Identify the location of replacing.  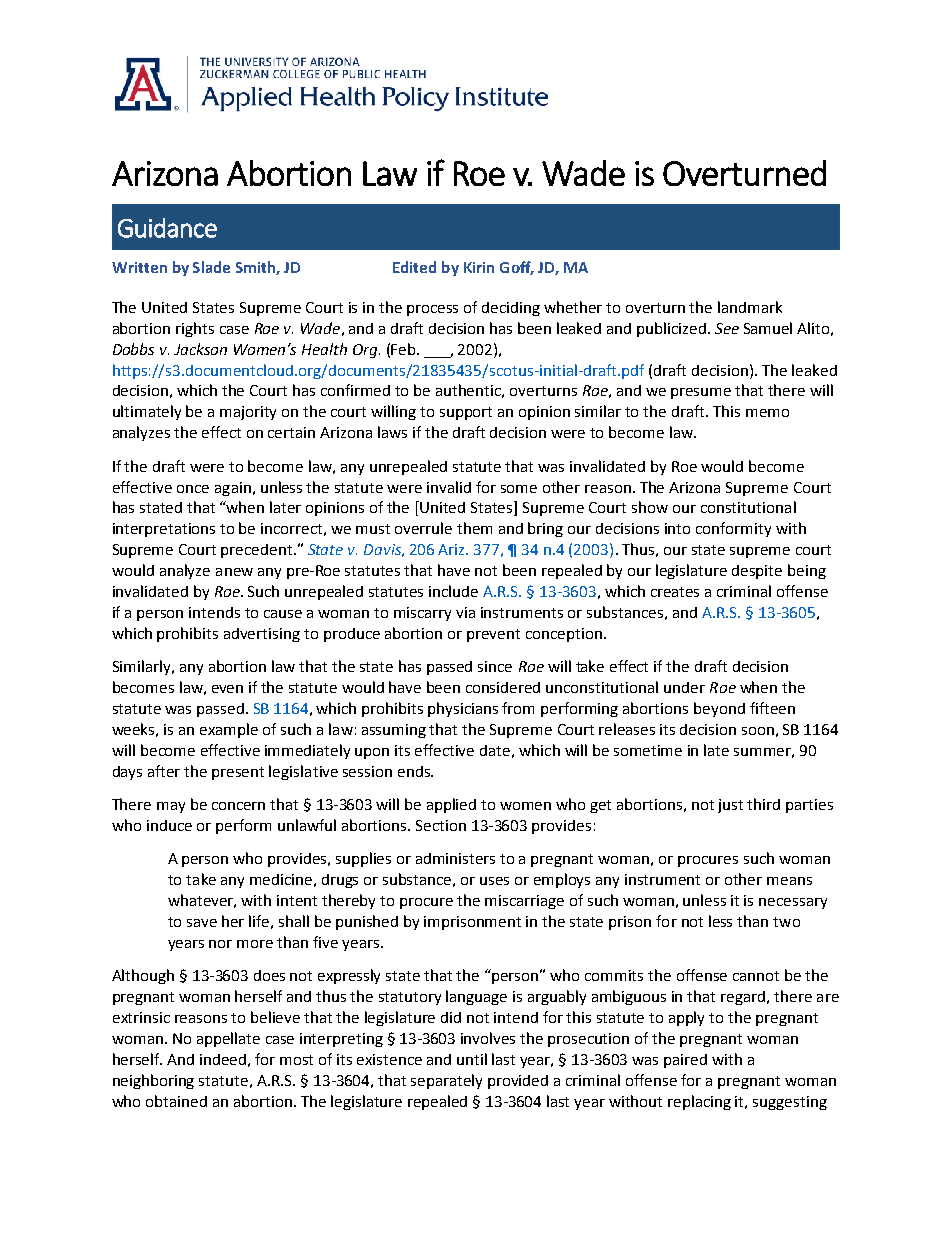
(699, 1102).
